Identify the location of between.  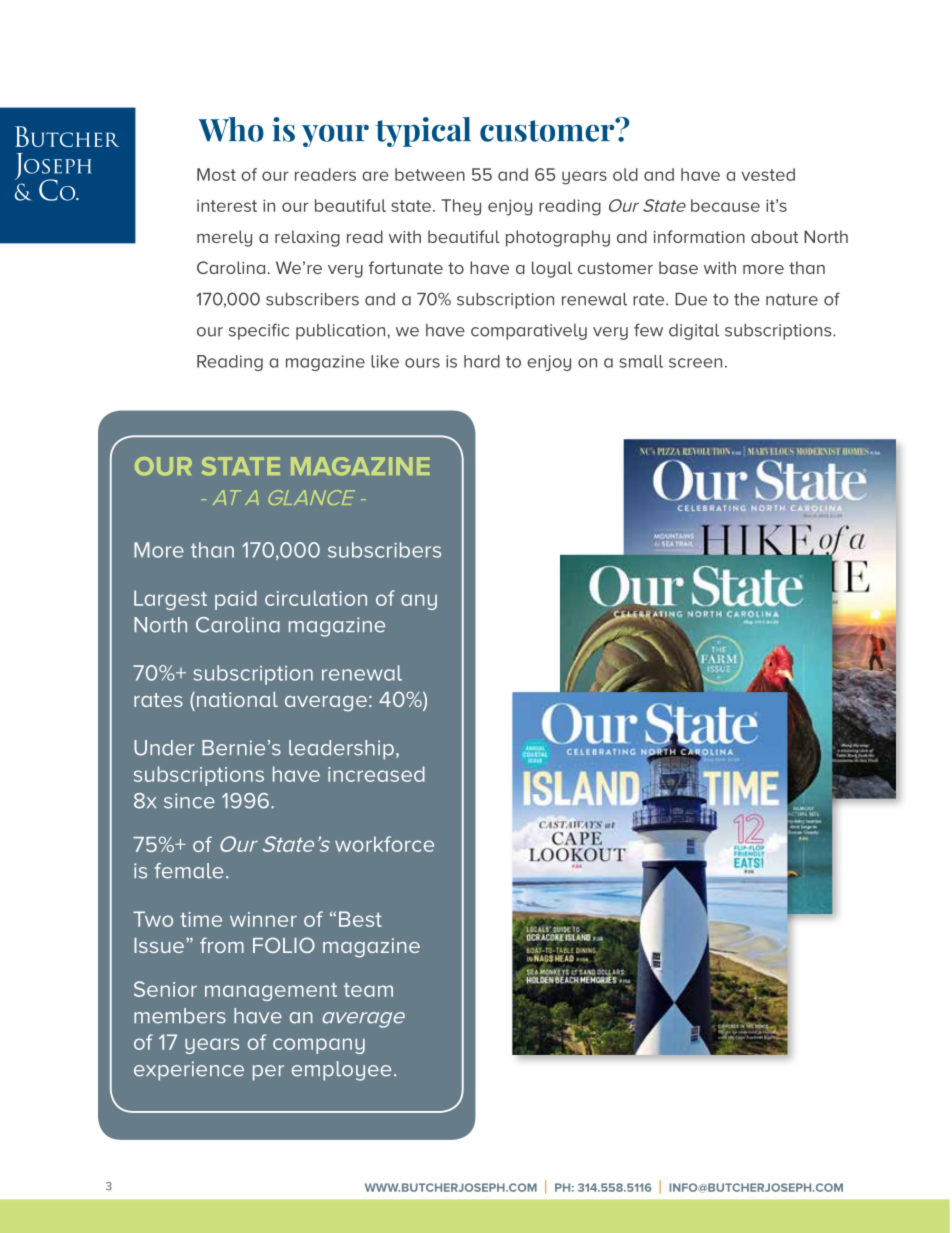
(430, 174).
